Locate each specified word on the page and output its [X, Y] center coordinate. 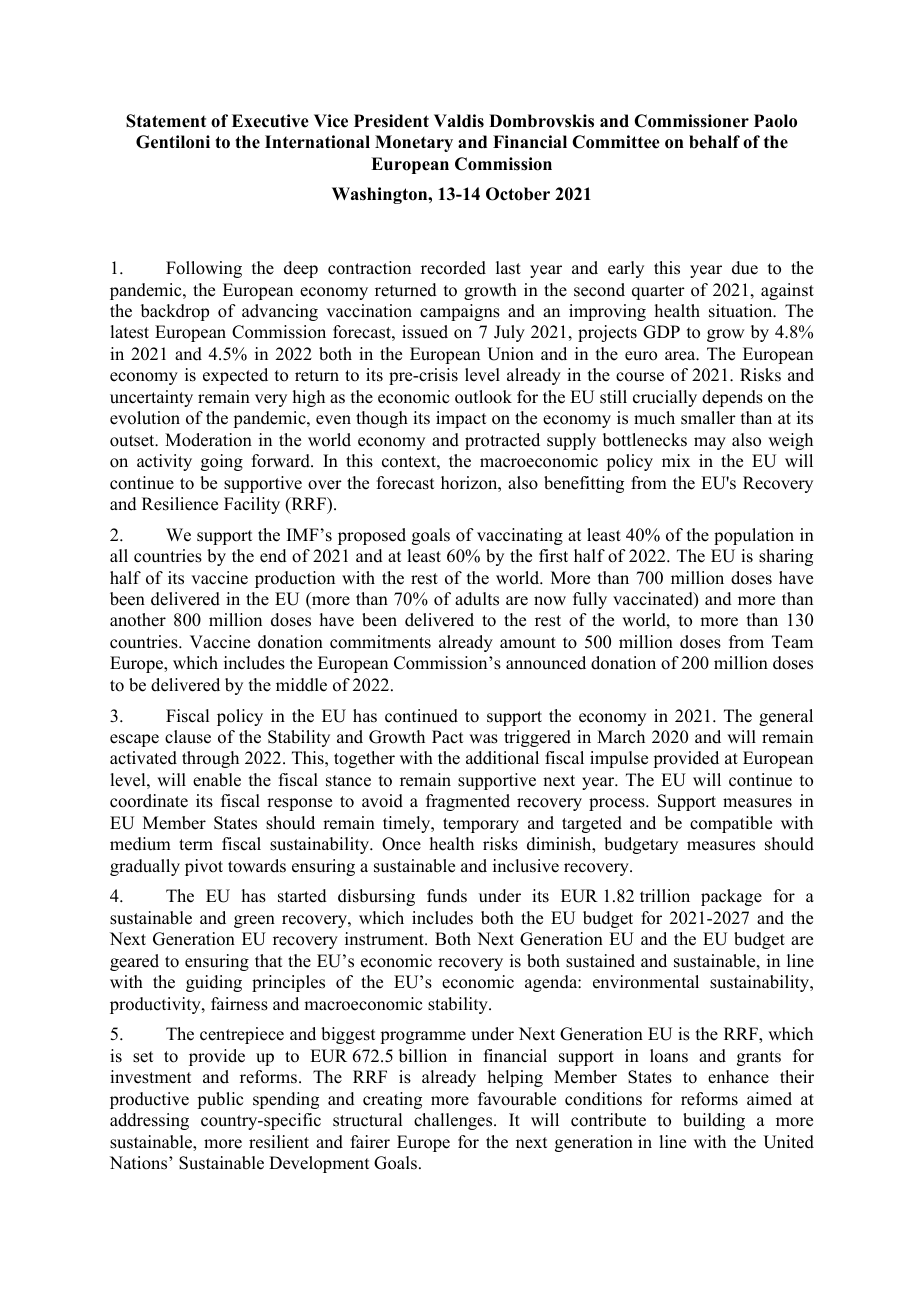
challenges [454, 1121]
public [220, 1100]
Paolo [775, 121]
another [138, 620]
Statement [166, 121]
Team [792, 642]
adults [477, 599]
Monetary [414, 143]
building [714, 1121]
